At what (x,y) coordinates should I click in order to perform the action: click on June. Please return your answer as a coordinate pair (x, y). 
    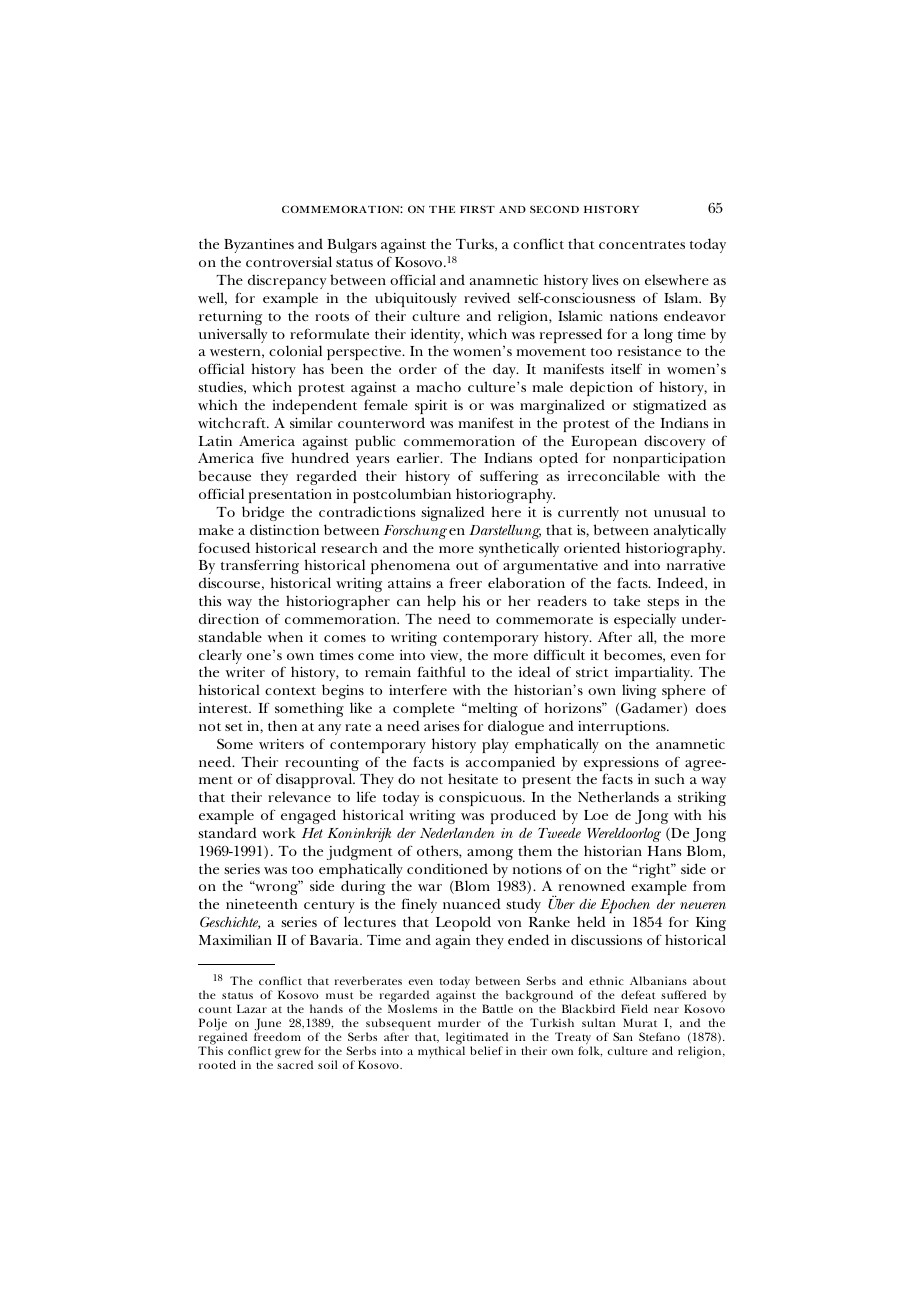
    Looking at the image, I should click on (267, 1025).
